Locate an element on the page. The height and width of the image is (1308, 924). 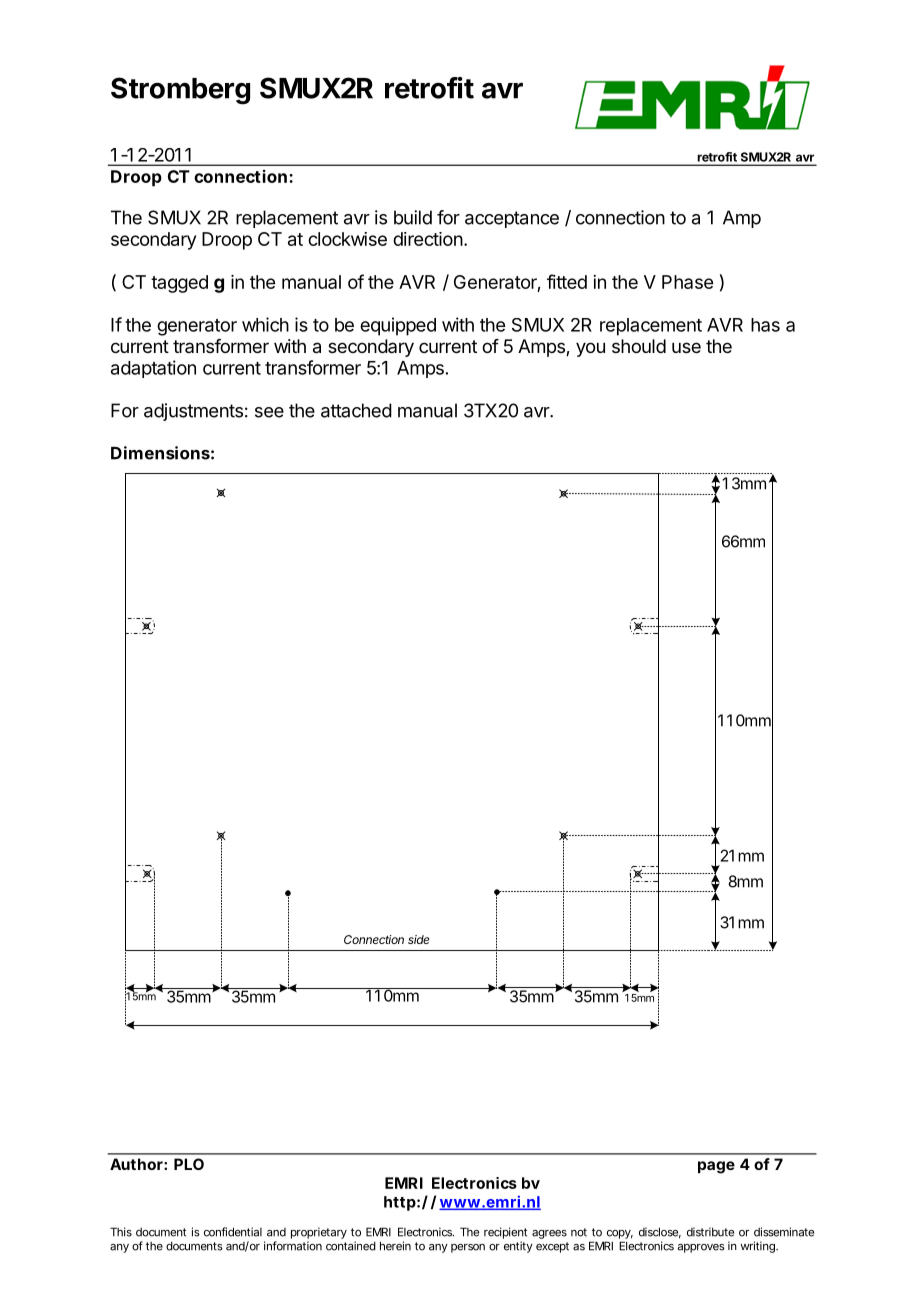
attached is located at coordinates (356, 410).
